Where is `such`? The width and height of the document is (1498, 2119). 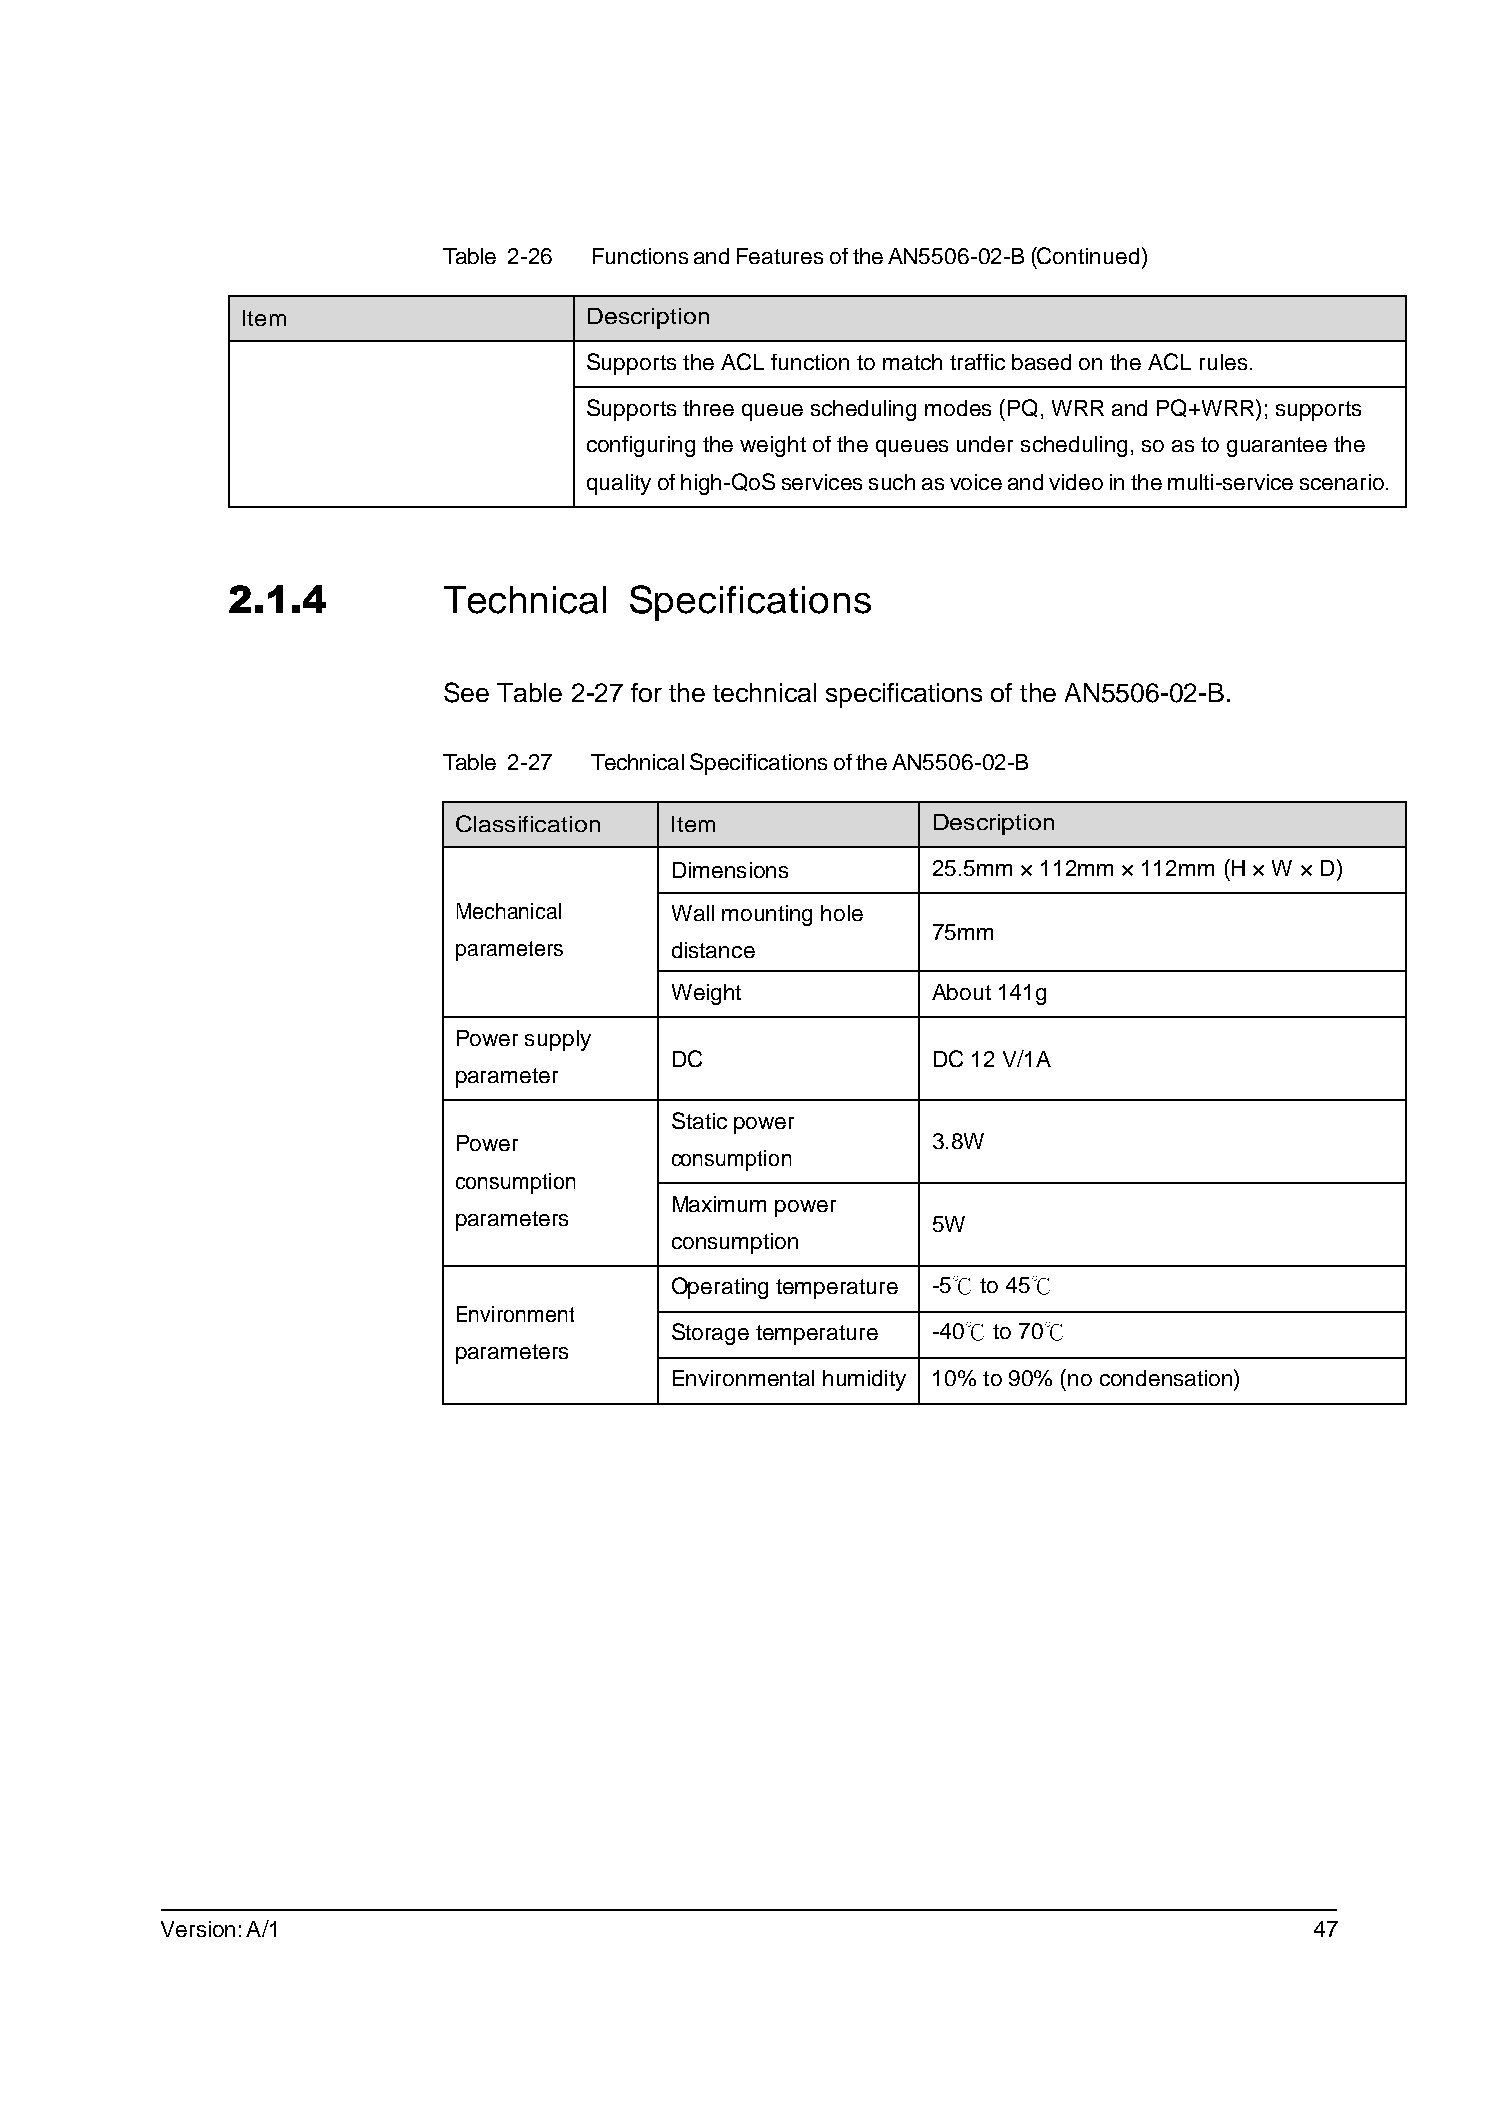 such is located at coordinates (892, 482).
